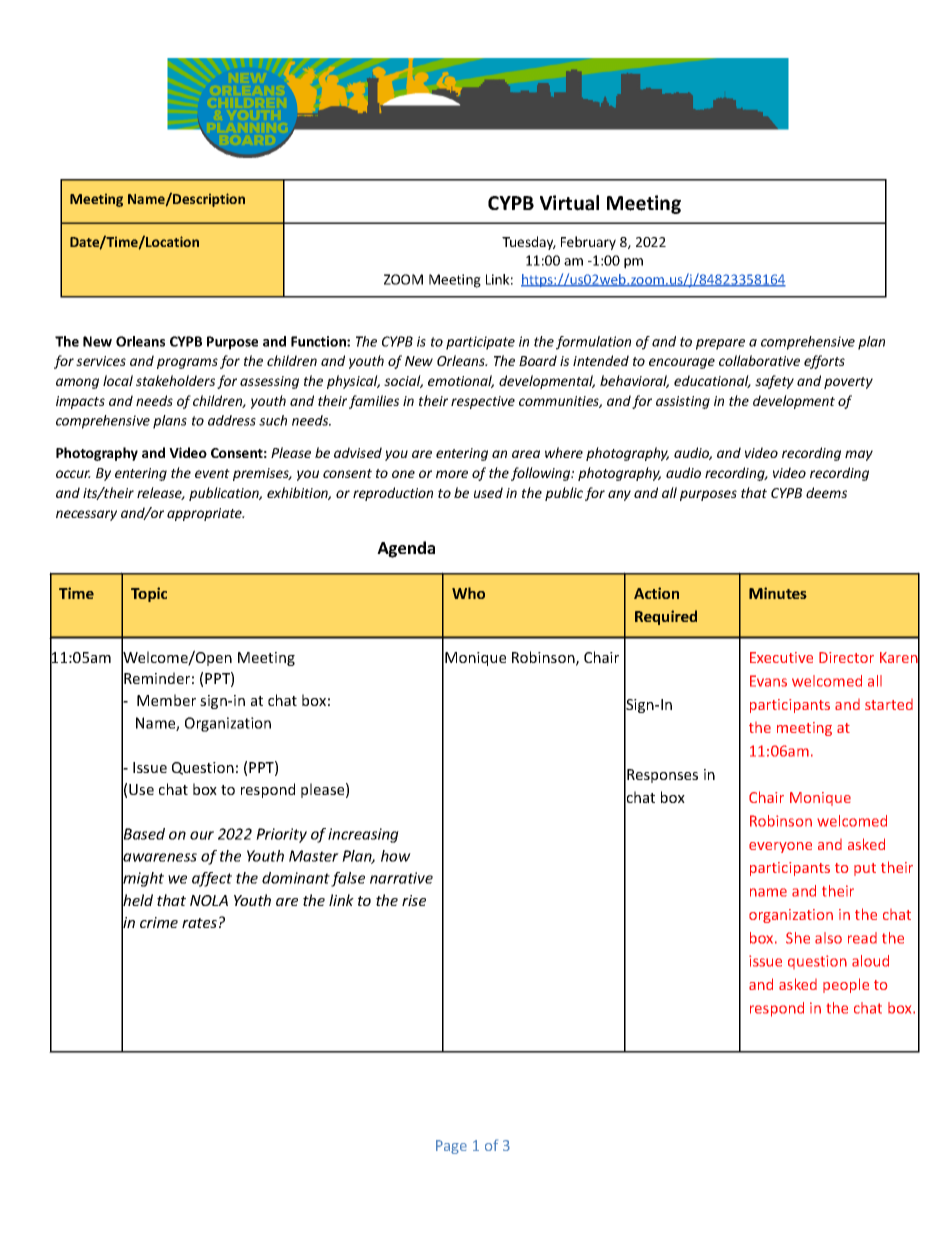 The width and height of the screenshot is (952, 1233). I want to click on programs, so click(187, 363).
